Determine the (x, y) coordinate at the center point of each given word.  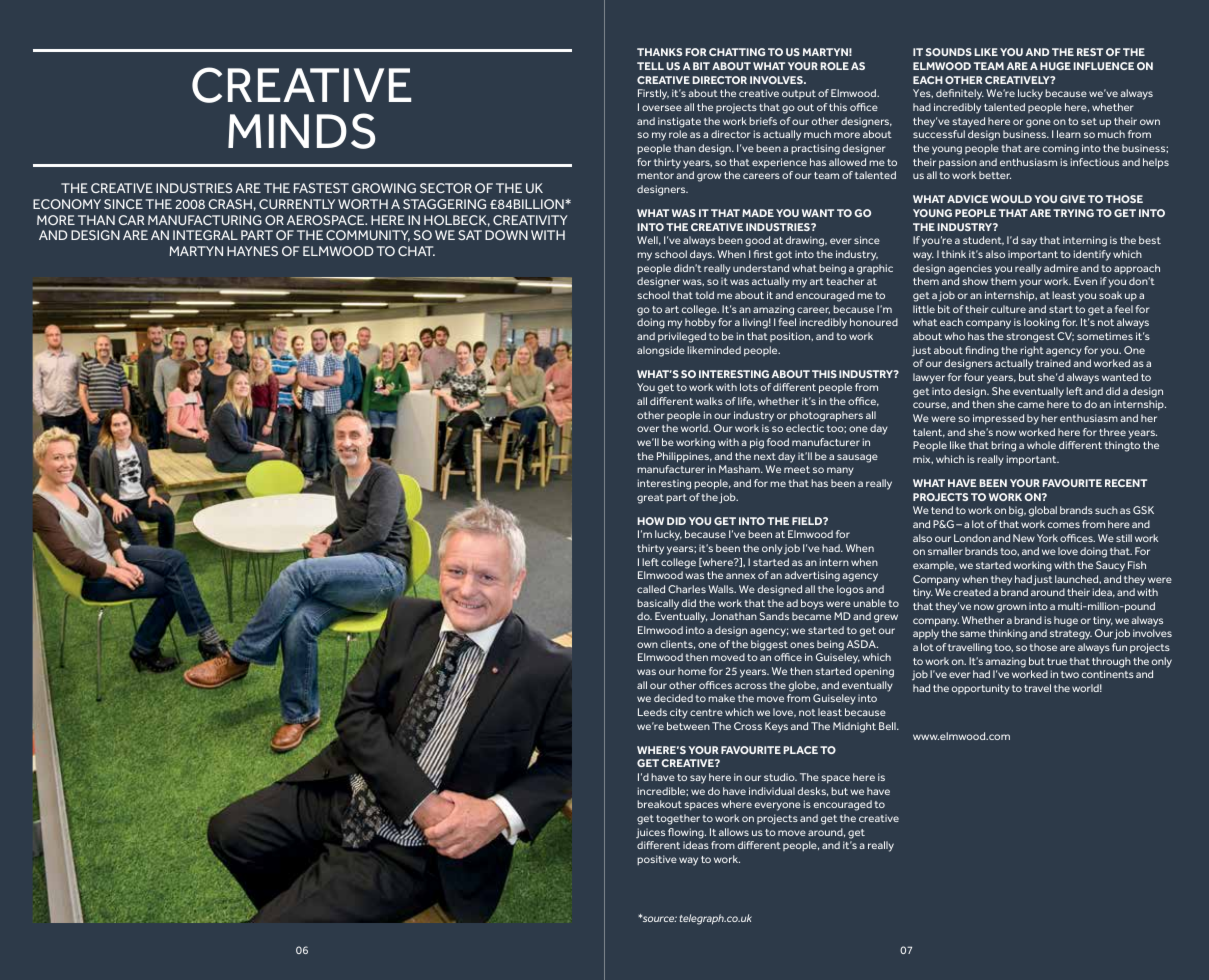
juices (650, 833)
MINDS (301, 131)
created (972, 592)
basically (658, 604)
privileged (682, 337)
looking (1041, 323)
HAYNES (252, 251)
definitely (960, 94)
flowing (687, 833)
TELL (650, 66)
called (651, 589)
